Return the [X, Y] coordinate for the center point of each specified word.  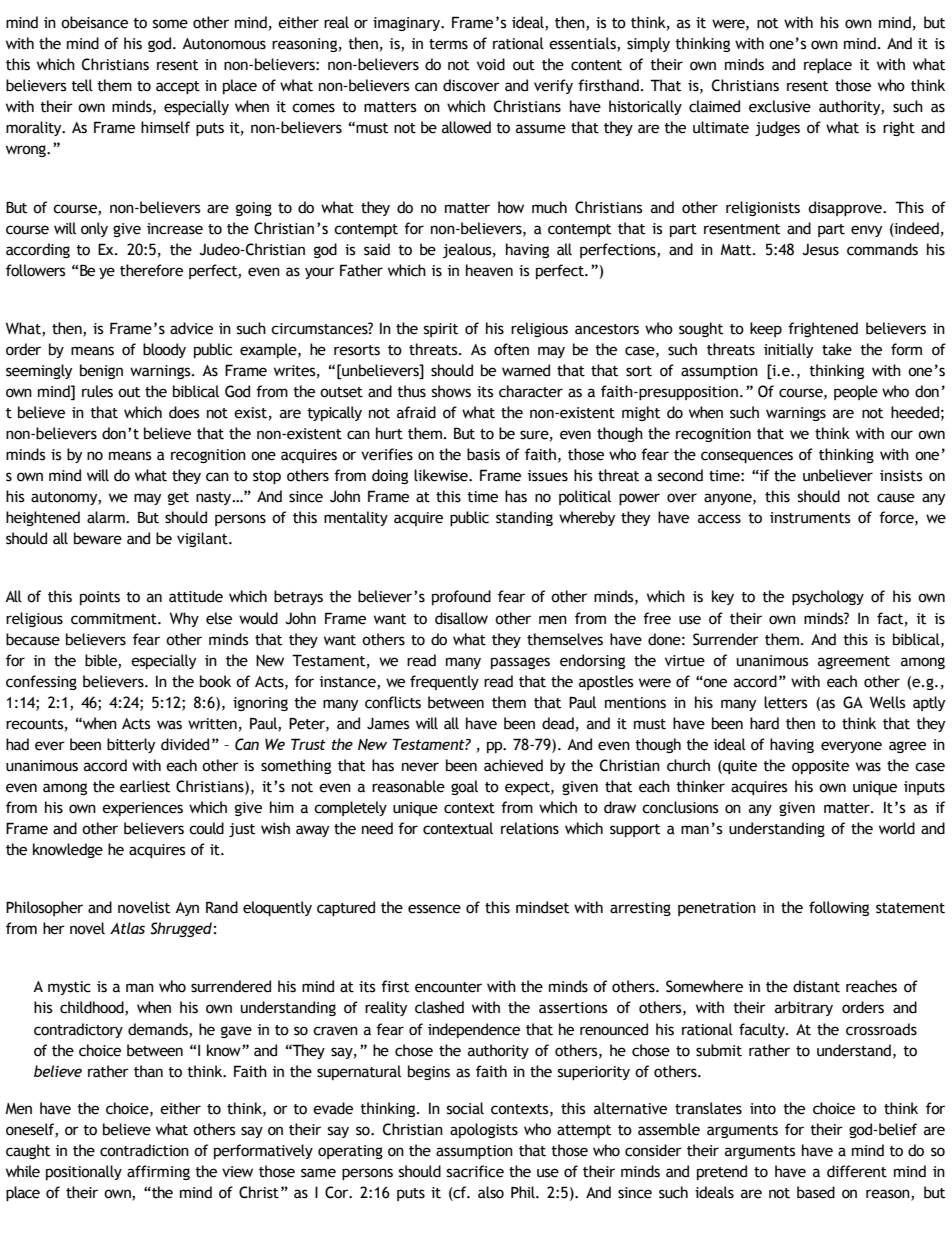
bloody [164, 350]
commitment [115, 619]
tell [82, 85]
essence [434, 909]
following [839, 908]
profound [461, 597]
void [491, 64]
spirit [441, 330]
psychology [828, 597]
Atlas [127, 928]
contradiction [144, 1150]
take [837, 349]
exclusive [780, 106]
